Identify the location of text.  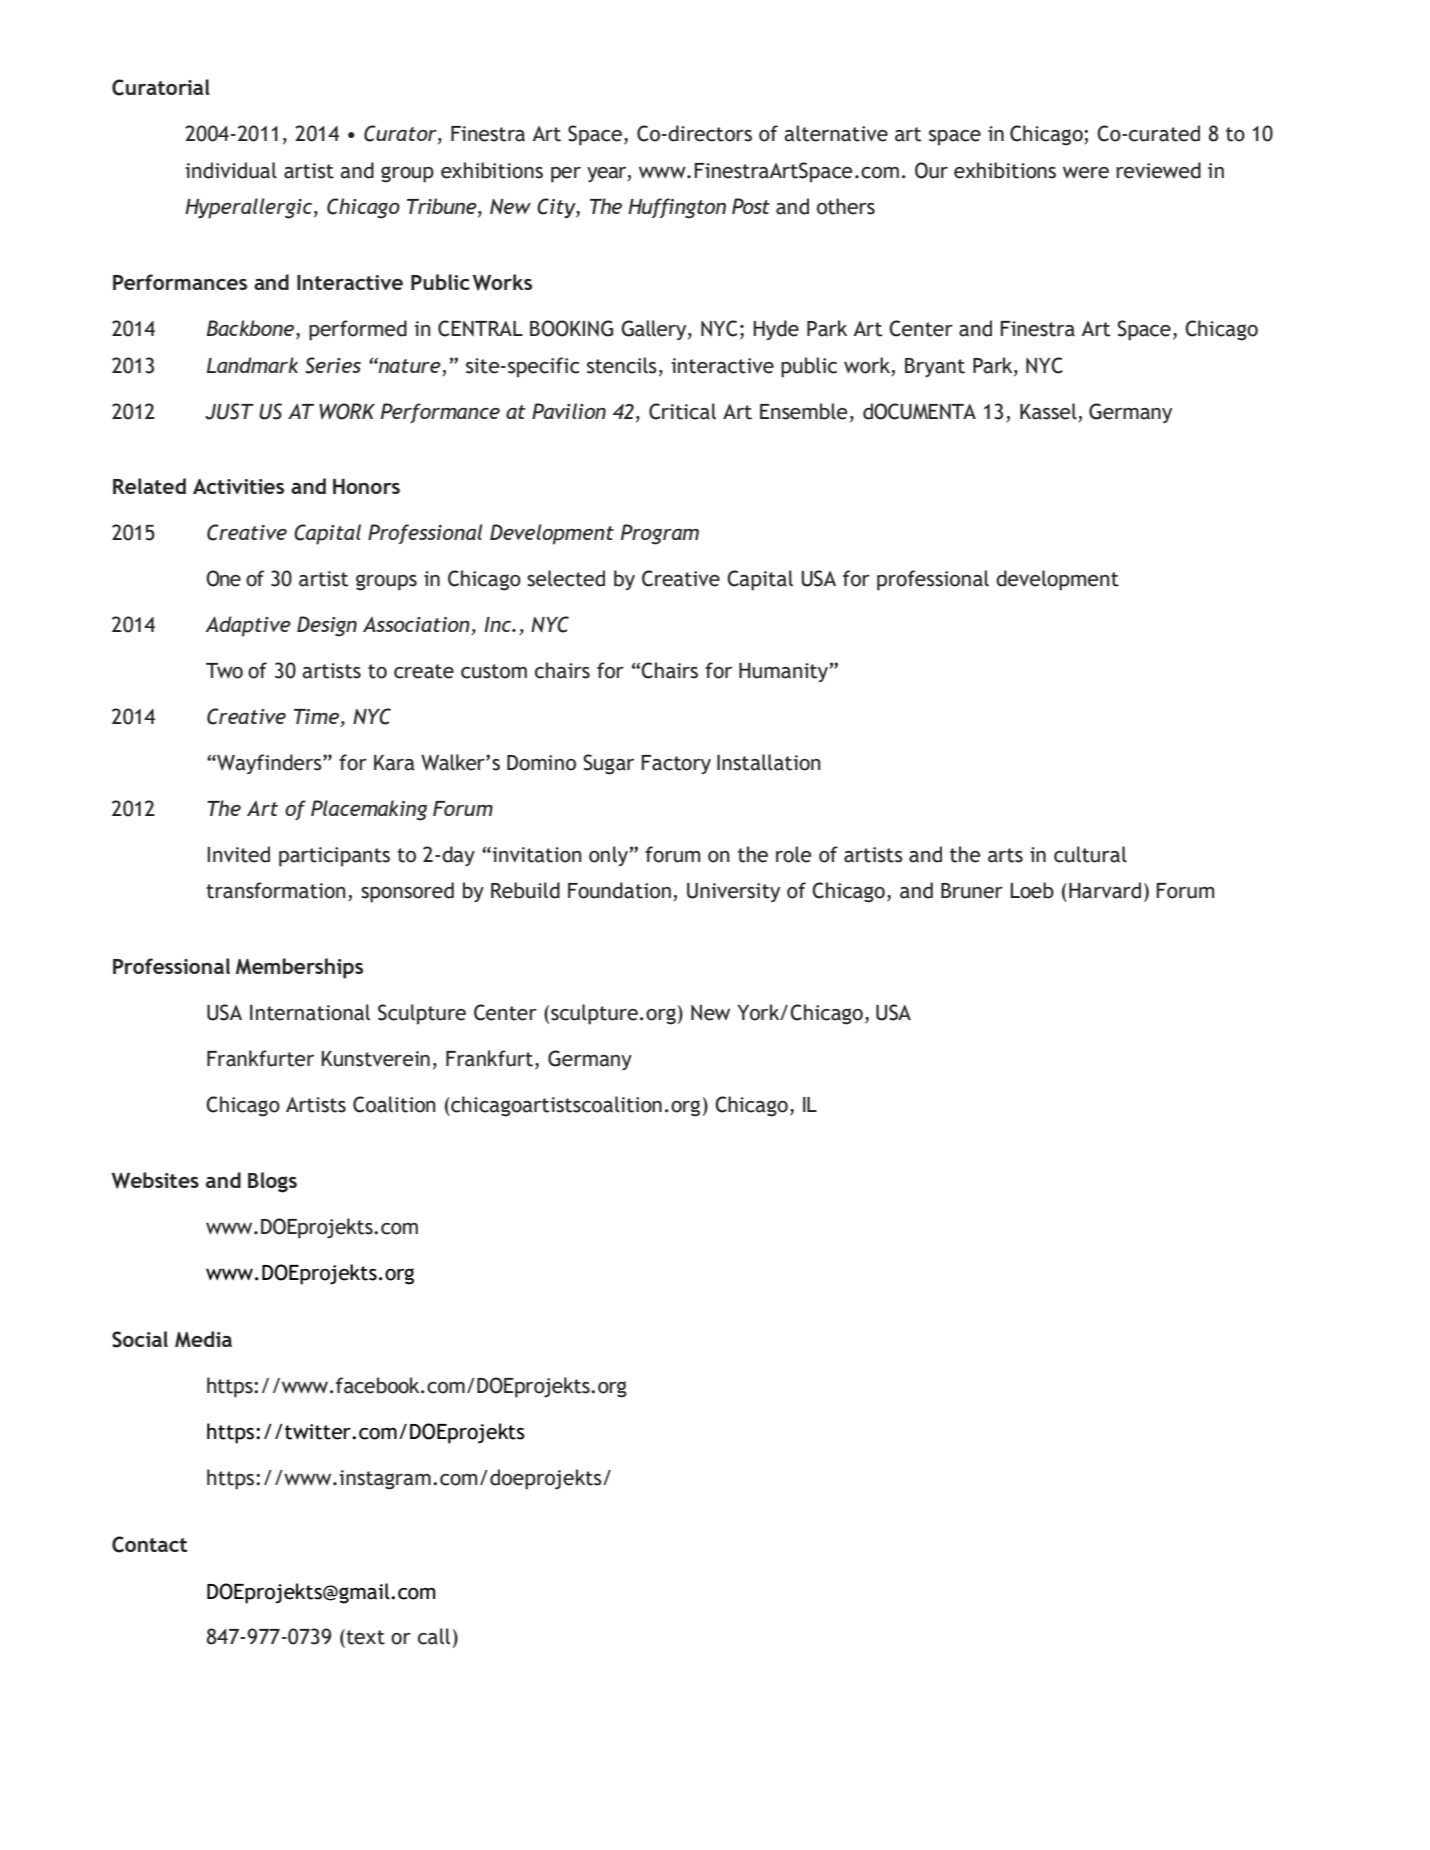
(365, 1637).
